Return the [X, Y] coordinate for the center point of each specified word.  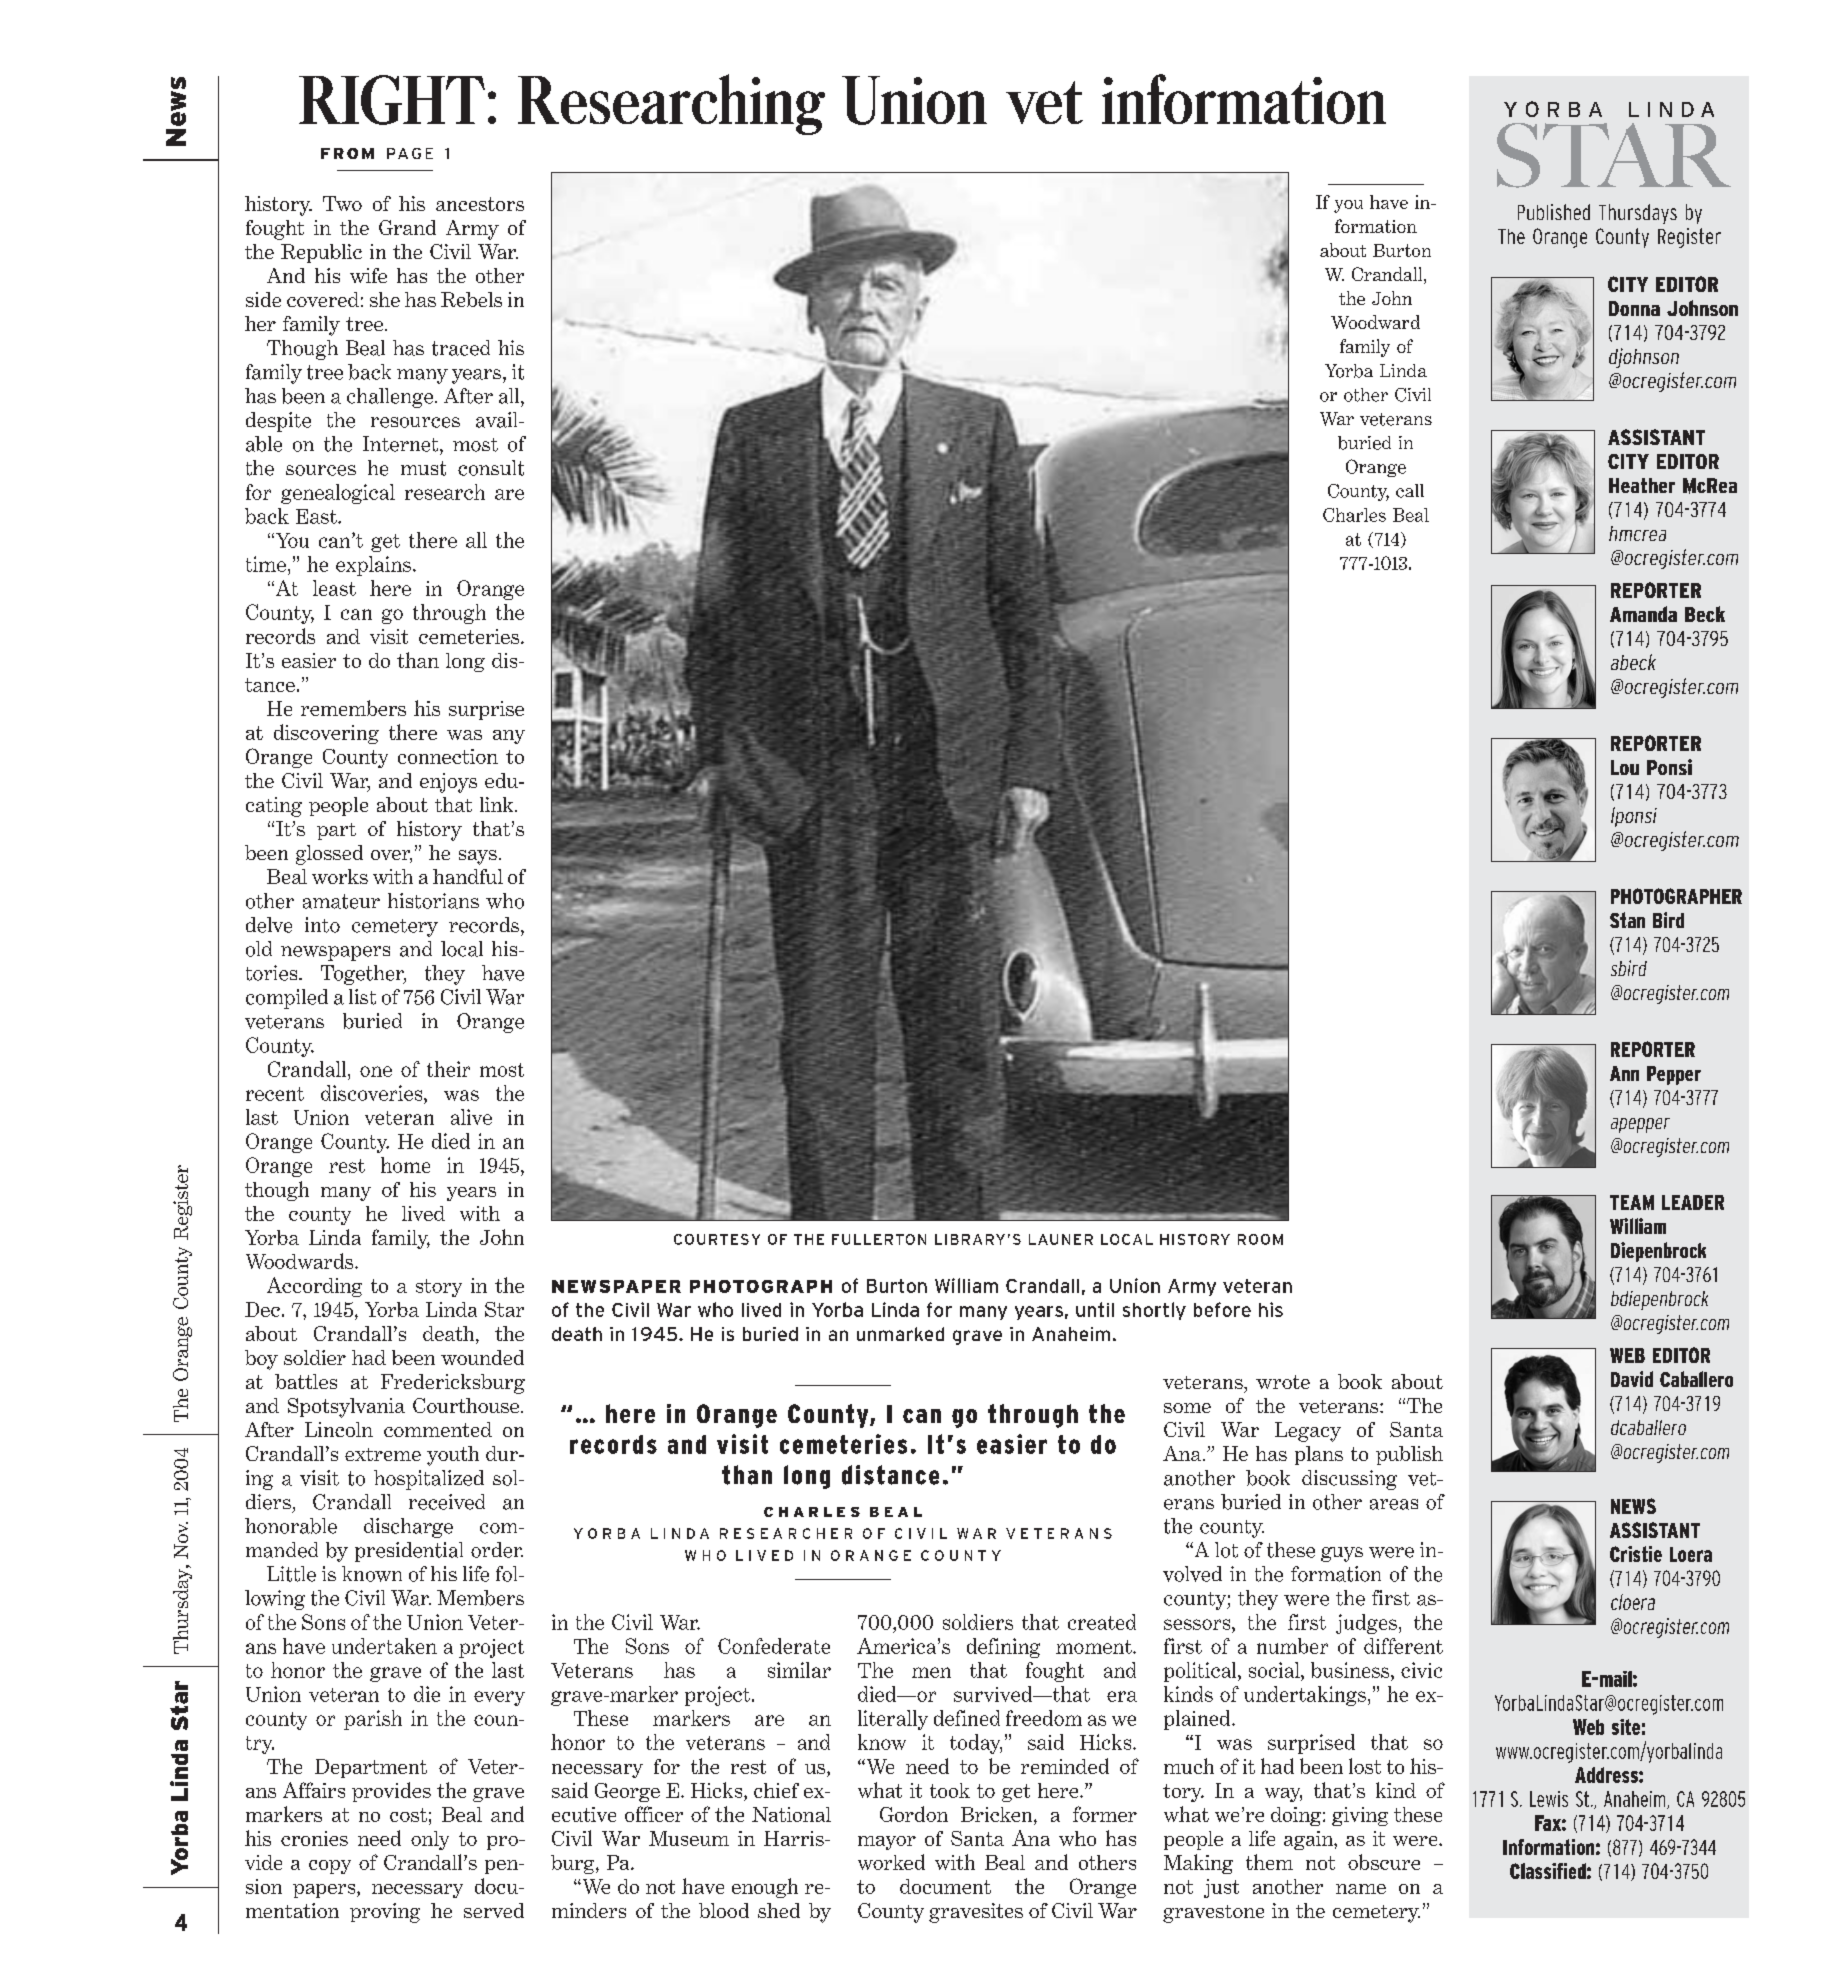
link [498, 804]
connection [448, 756]
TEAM [1632, 1202]
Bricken [998, 1816]
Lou [1625, 767]
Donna [1634, 308]
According [314, 1287]
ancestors [480, 204]
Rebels [471, 299]
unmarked [900, 1334]
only [430, 1840]
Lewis [1549, 1799]
